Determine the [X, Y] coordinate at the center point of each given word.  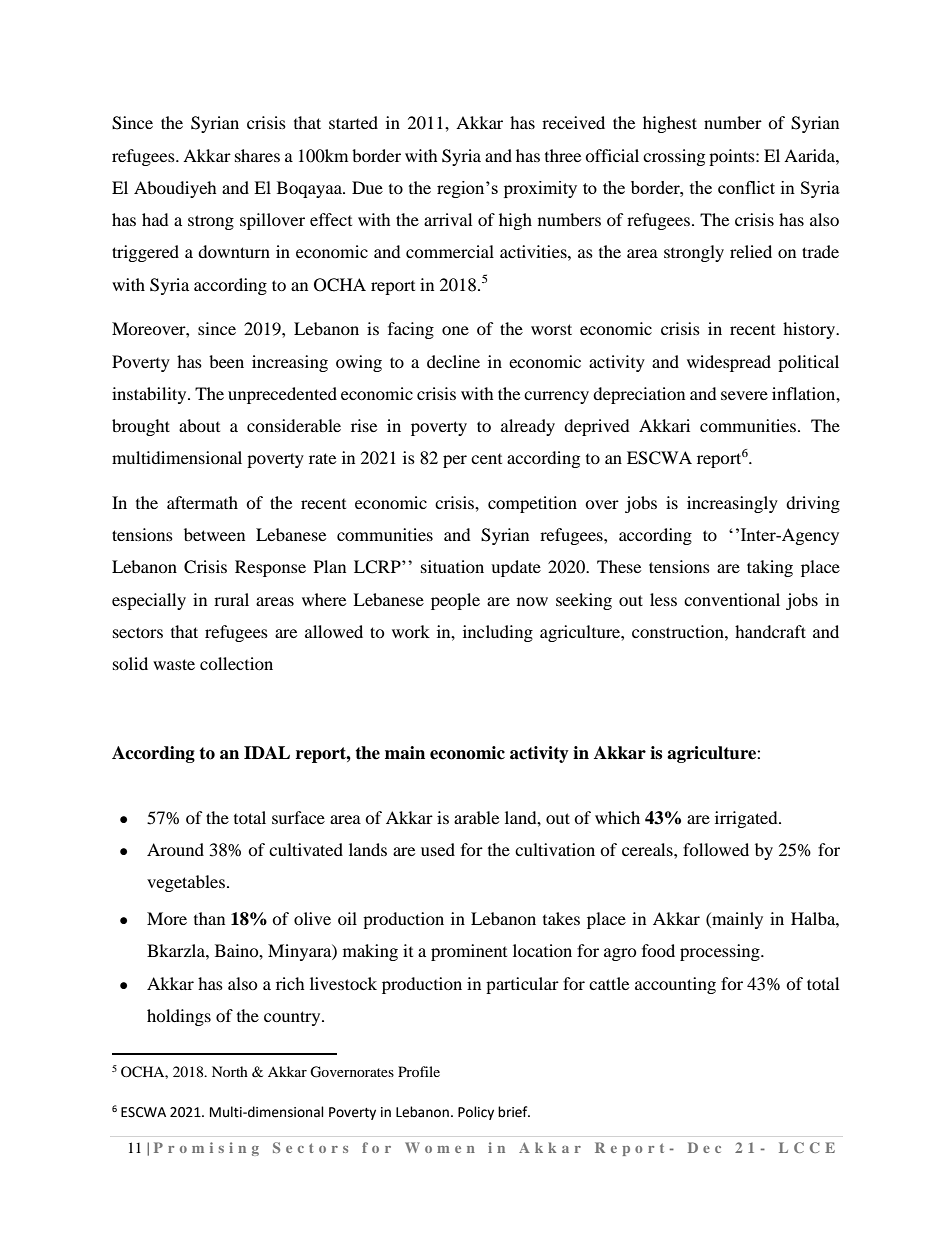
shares [257, 155]
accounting [675, 985]
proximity [540, 189]
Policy [476, 1113]
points [733, 157]
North [230, 1071]
